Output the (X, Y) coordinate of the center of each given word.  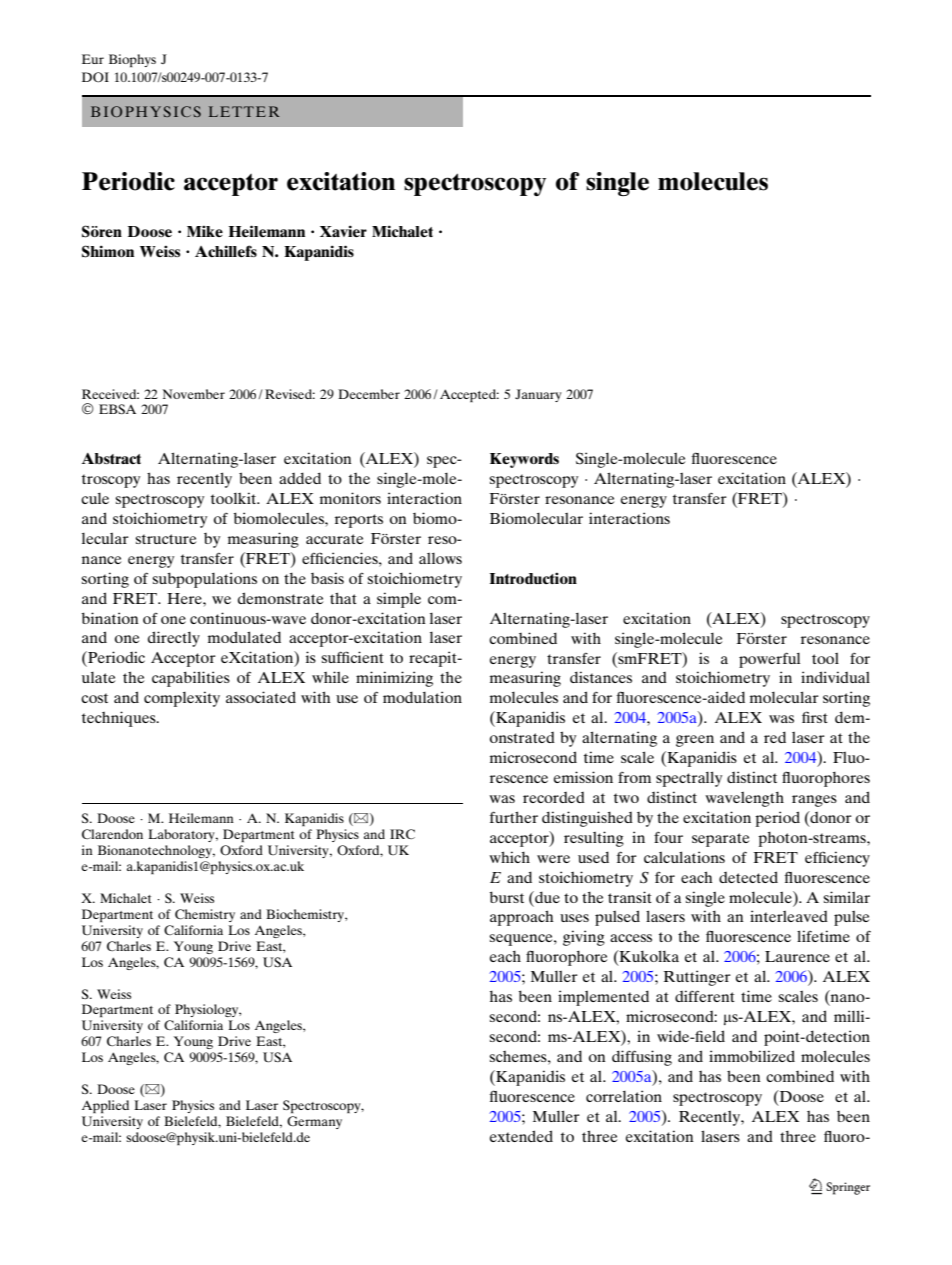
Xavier (343, 231)
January (538, 395)
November (194, 394)
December (369, 394)
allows (440, 558)
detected (748, 877)
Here (185, 598)
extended (521, 1136)
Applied (105, 1106)
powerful (769, 660)
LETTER (244, 111)
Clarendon (112, 834)
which (509, 857)
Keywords (524, 460)
